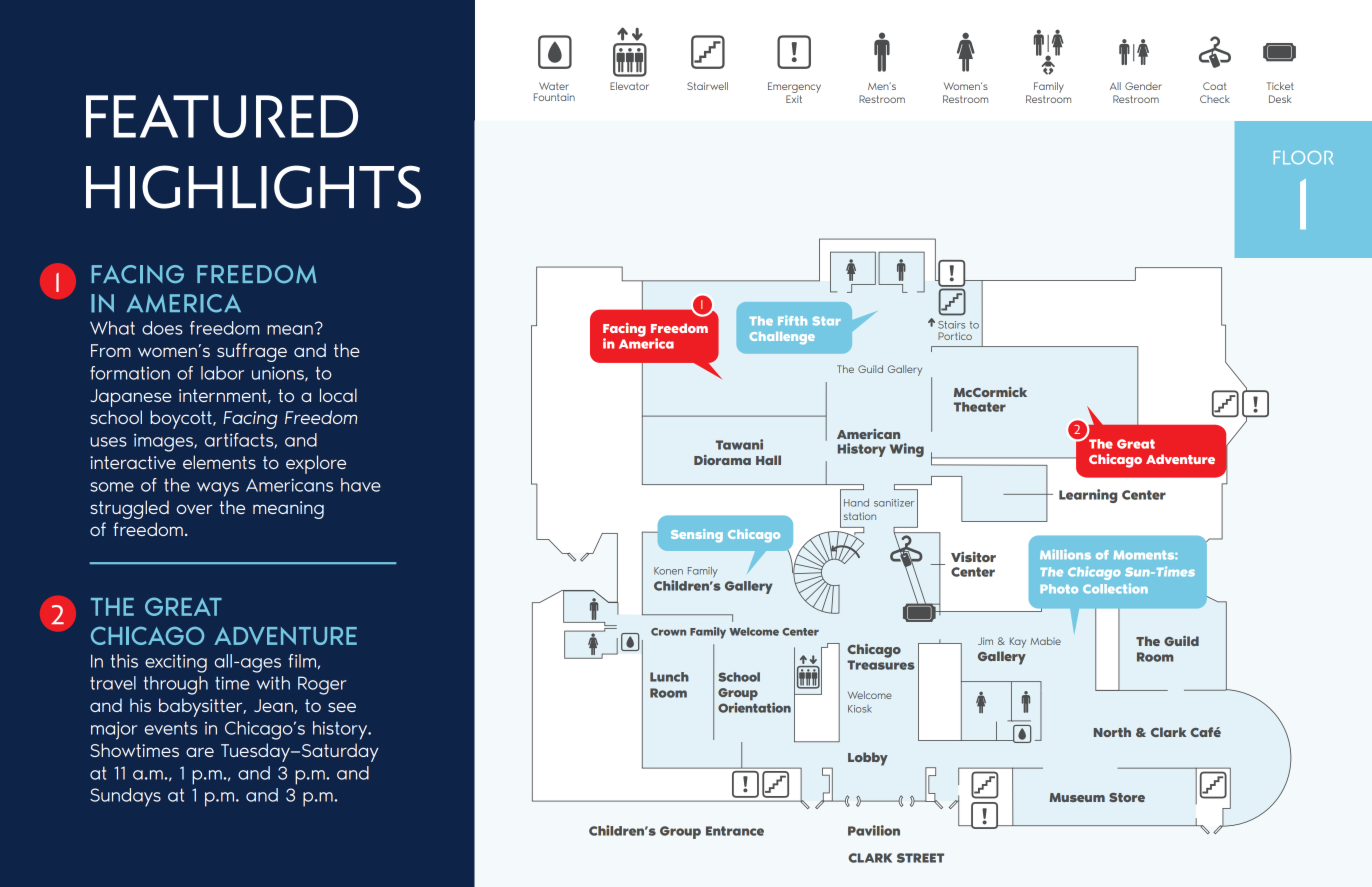 This image has height=887, width=1372. What do you see at coordinates (951, 325) in the image?
I see `Stairs` at bounding box center [951, 325].
